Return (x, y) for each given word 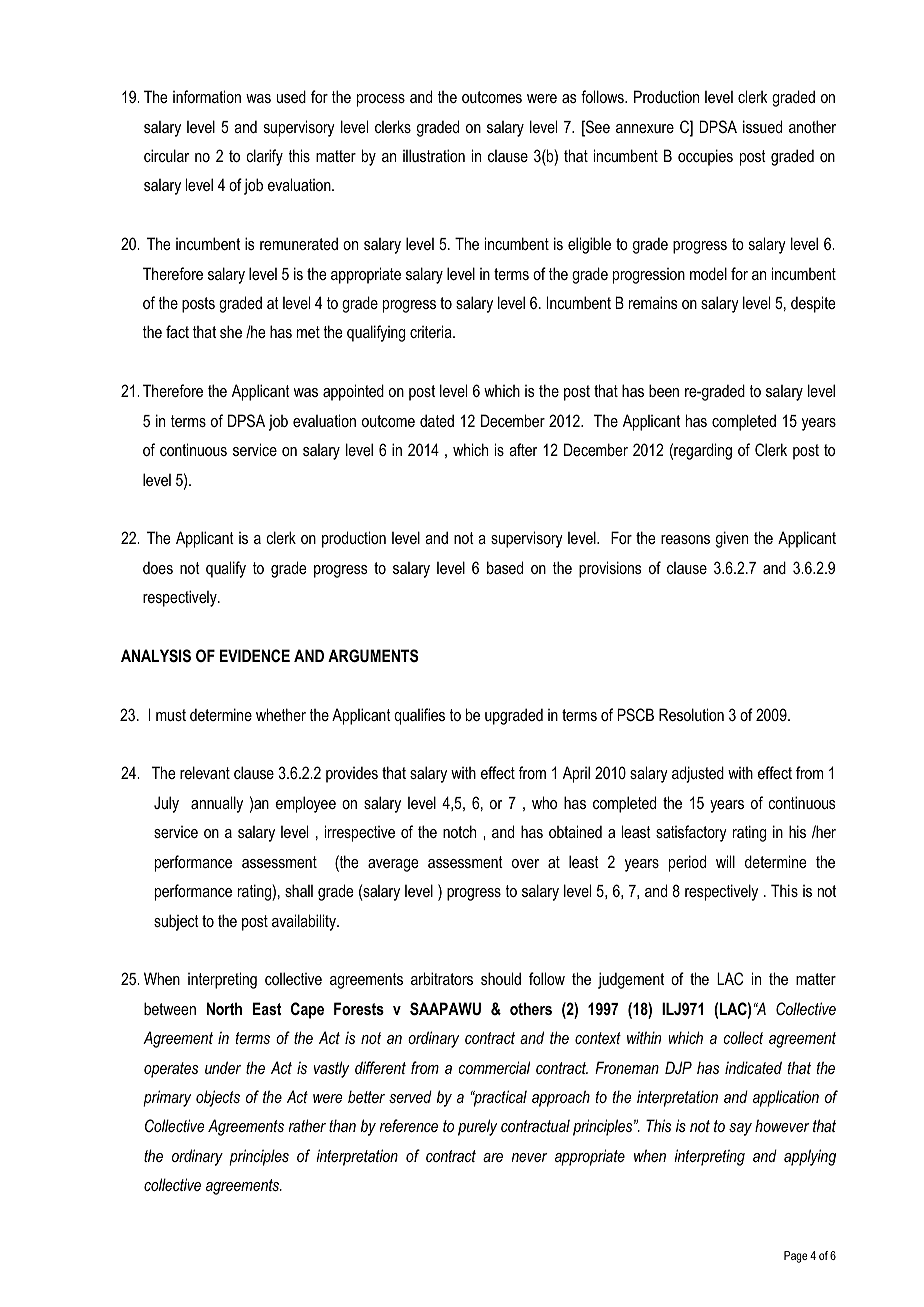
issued (762, 126)
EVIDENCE (255, 655)
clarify (265, 157)
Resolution (691, 714)
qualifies (419, 716)
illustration (434, 155)
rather (307, 1125)
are (493, 1157)
